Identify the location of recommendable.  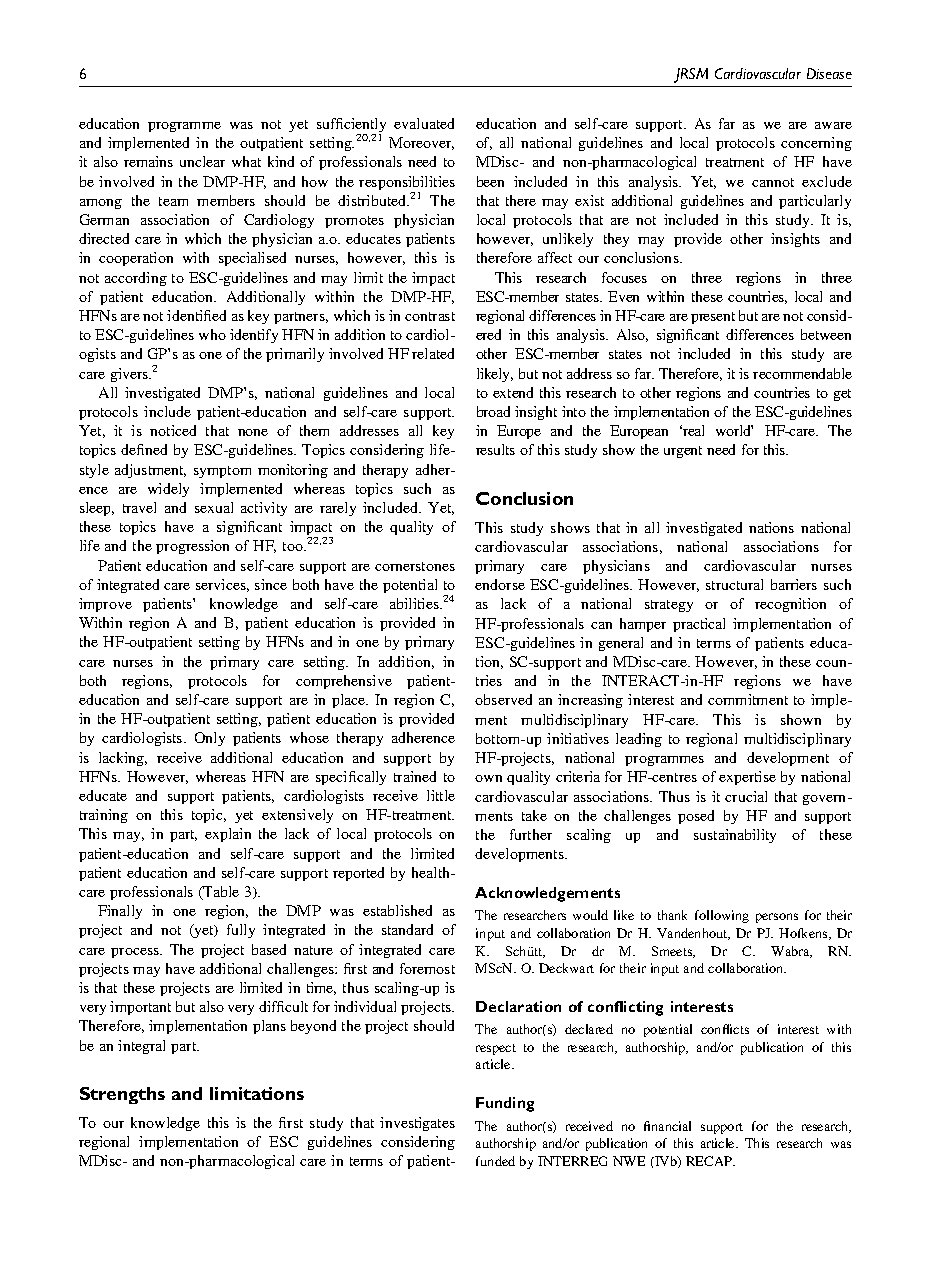
(802, 373).
